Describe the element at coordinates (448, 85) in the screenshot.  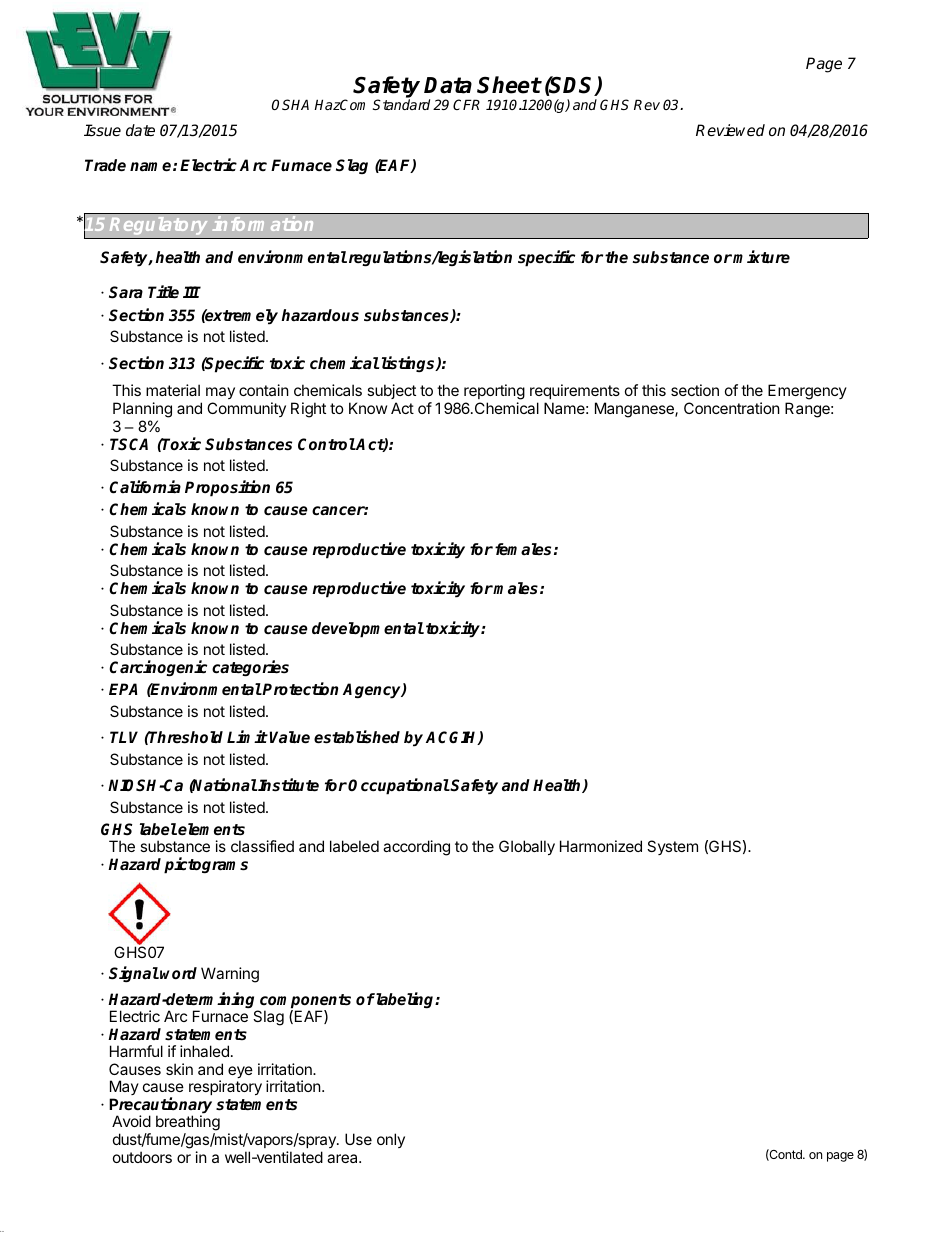
I see `Data` at that location.
